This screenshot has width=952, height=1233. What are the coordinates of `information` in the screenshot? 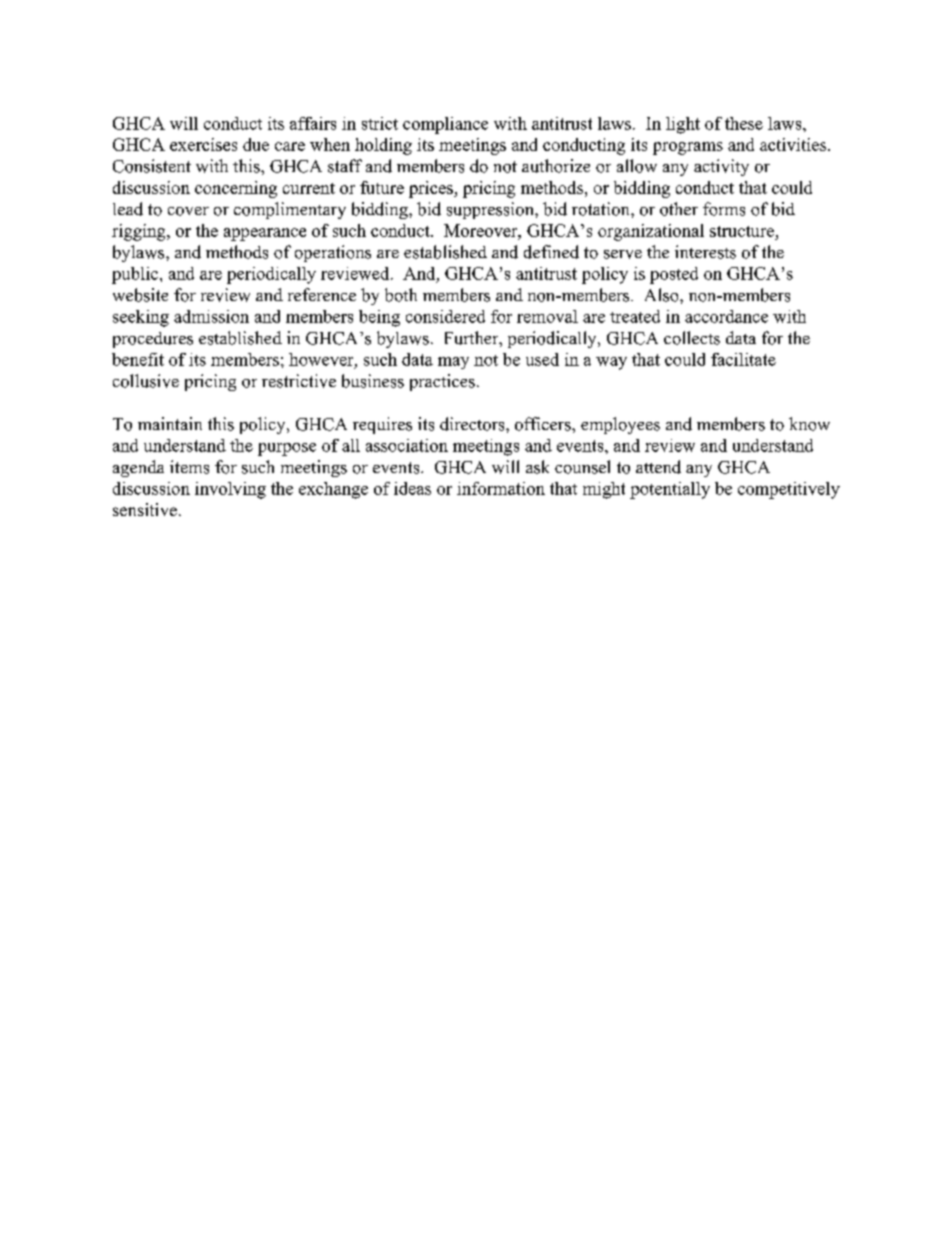 It's located at (501, 488).
